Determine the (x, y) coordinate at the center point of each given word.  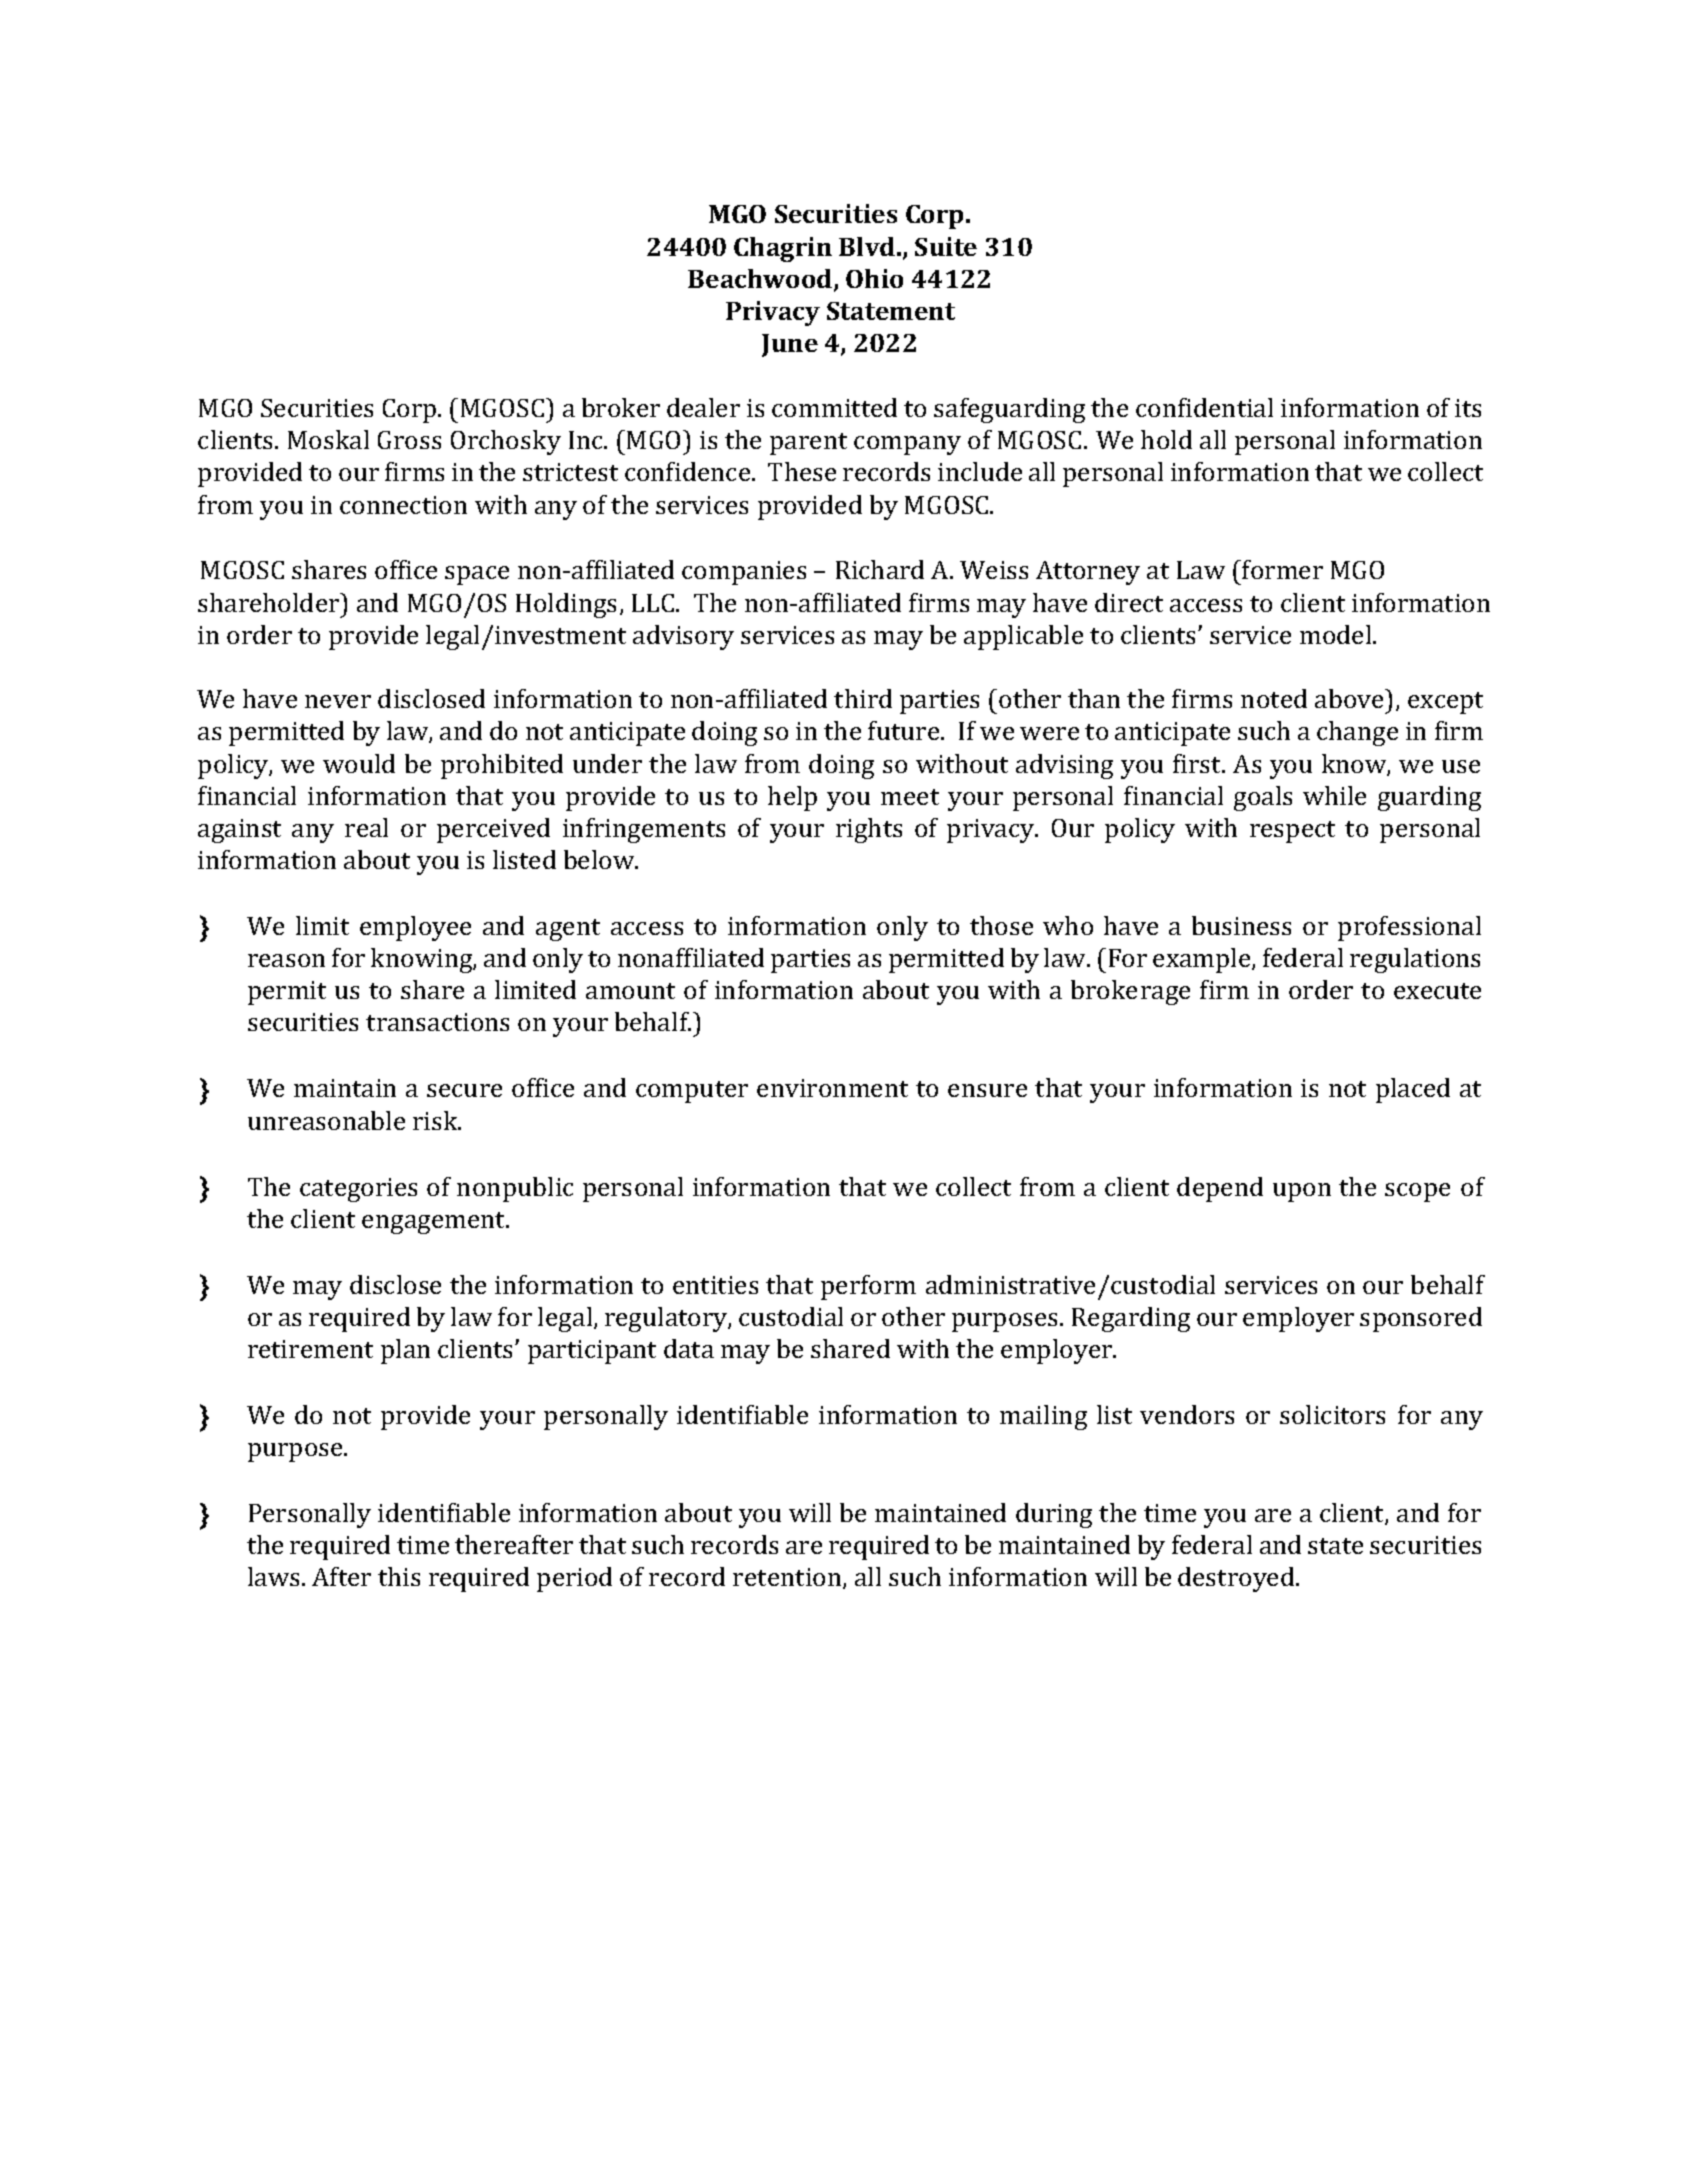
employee (415, 928)
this (399, 1576)
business (1241, 925)
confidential (1204, 407)
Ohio (874, 278)
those (1001, 925)
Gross (409, 440)
